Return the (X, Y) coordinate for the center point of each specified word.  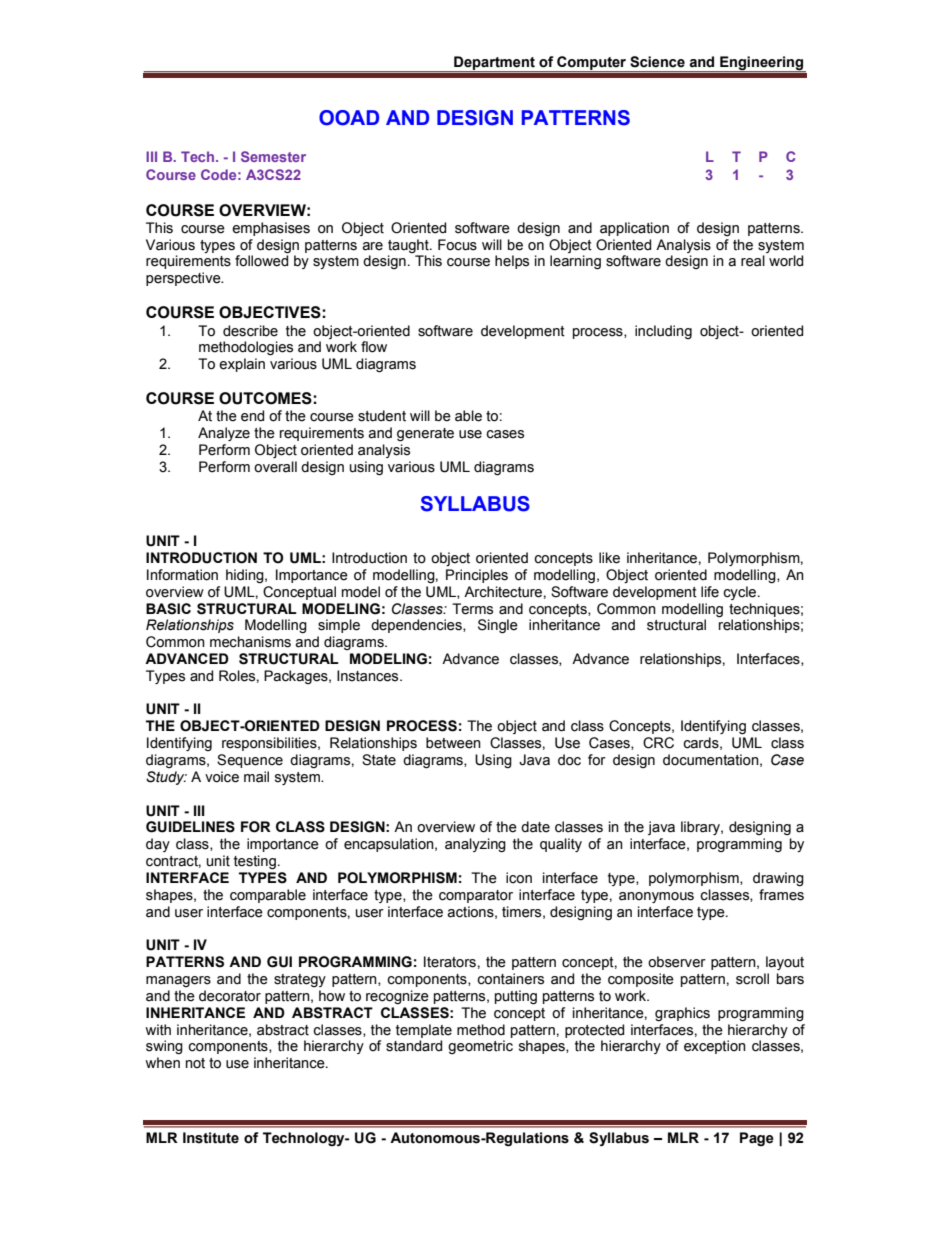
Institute (211, 1138)
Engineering (762, 64)
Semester (273, 156)
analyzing (475, 845)
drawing (778, 879)
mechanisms (250, 642)
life (710, 592)
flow (374, 347)
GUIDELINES (190, 827)
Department (494, 64)
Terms (472, 609)
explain (242, 365)
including (663, 332)
